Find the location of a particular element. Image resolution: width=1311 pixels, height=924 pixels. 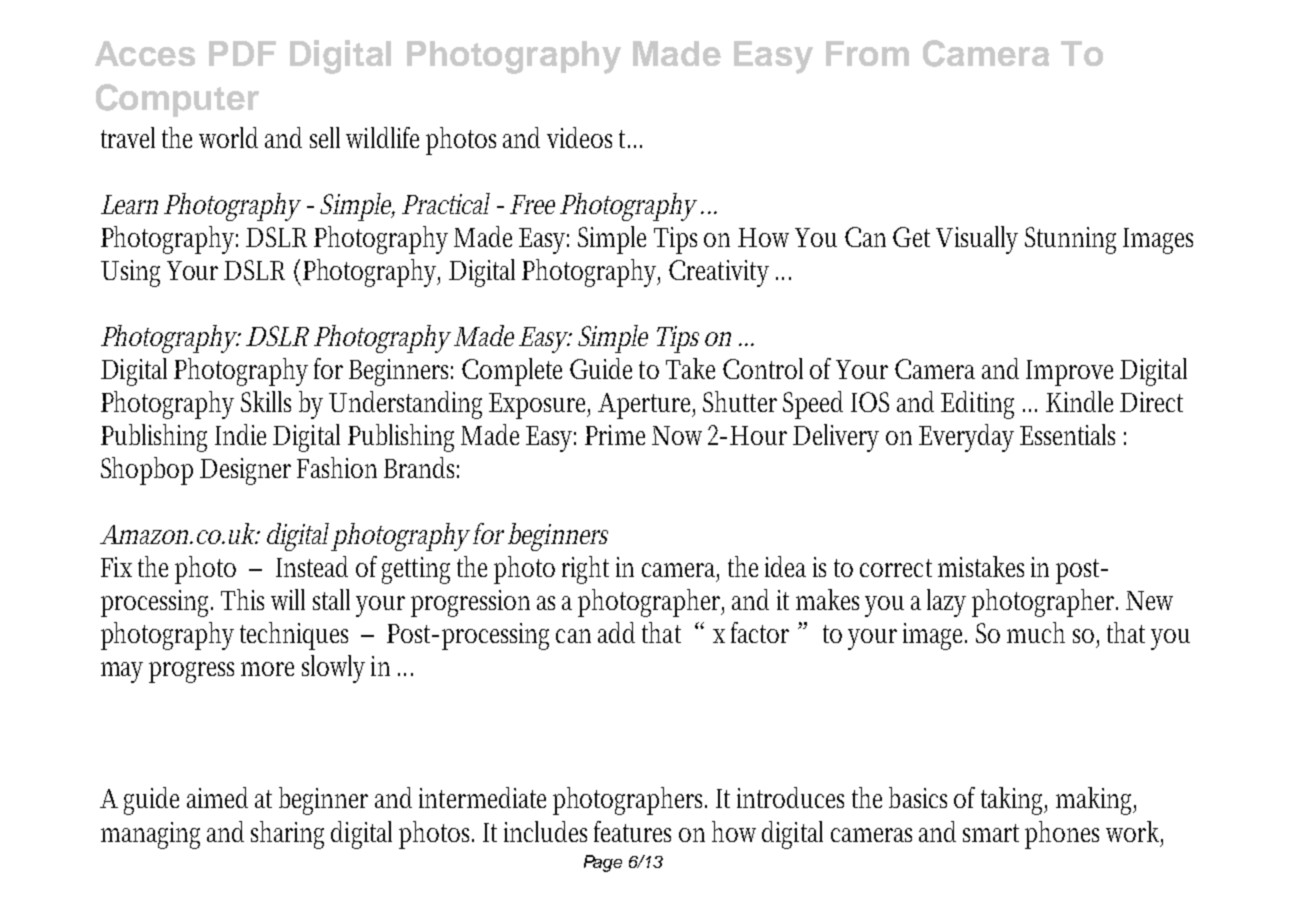

Control is located at coordinates (763, 368).
